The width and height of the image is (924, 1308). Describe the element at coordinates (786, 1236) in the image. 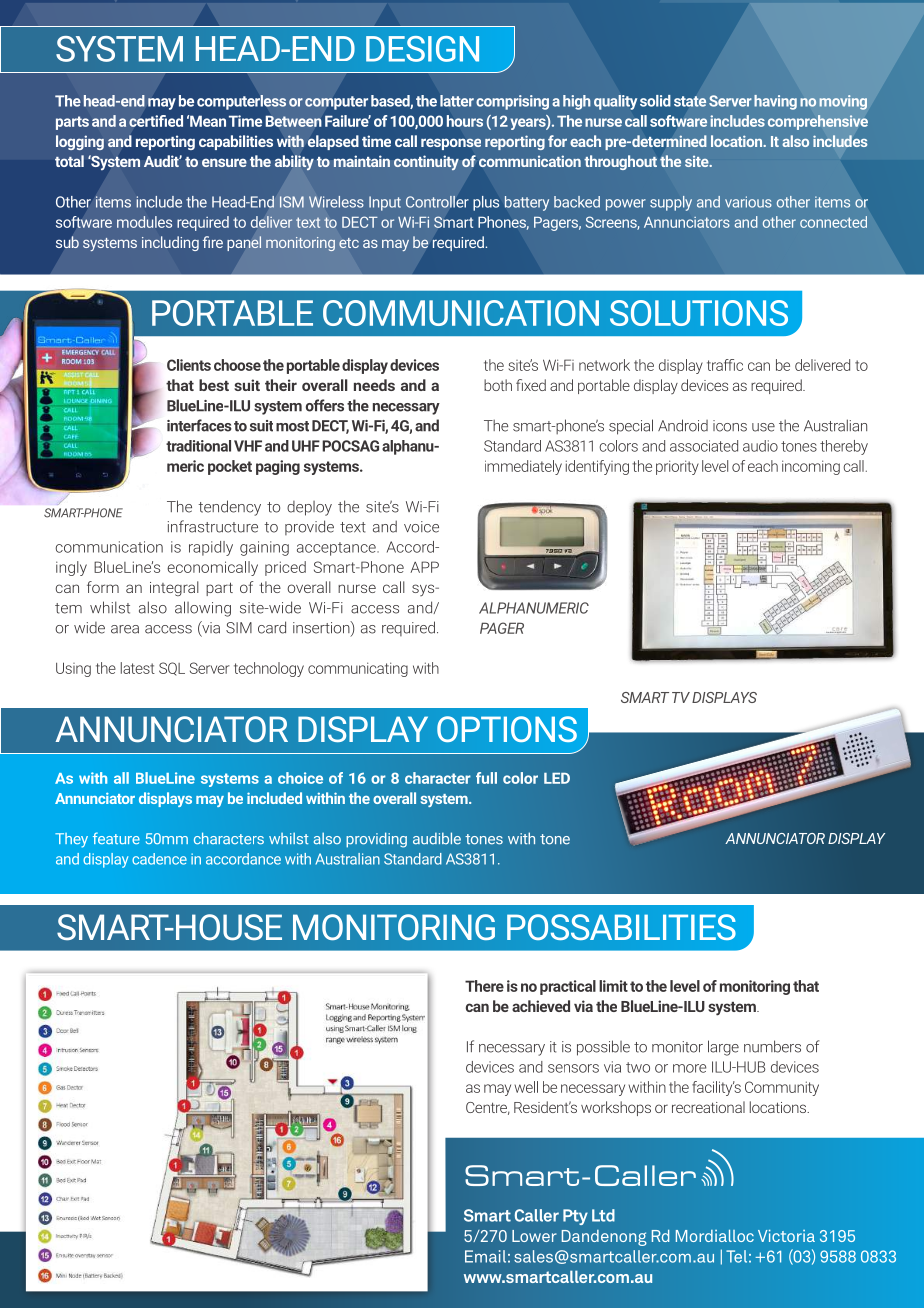

I see `Victoria` at that location.
